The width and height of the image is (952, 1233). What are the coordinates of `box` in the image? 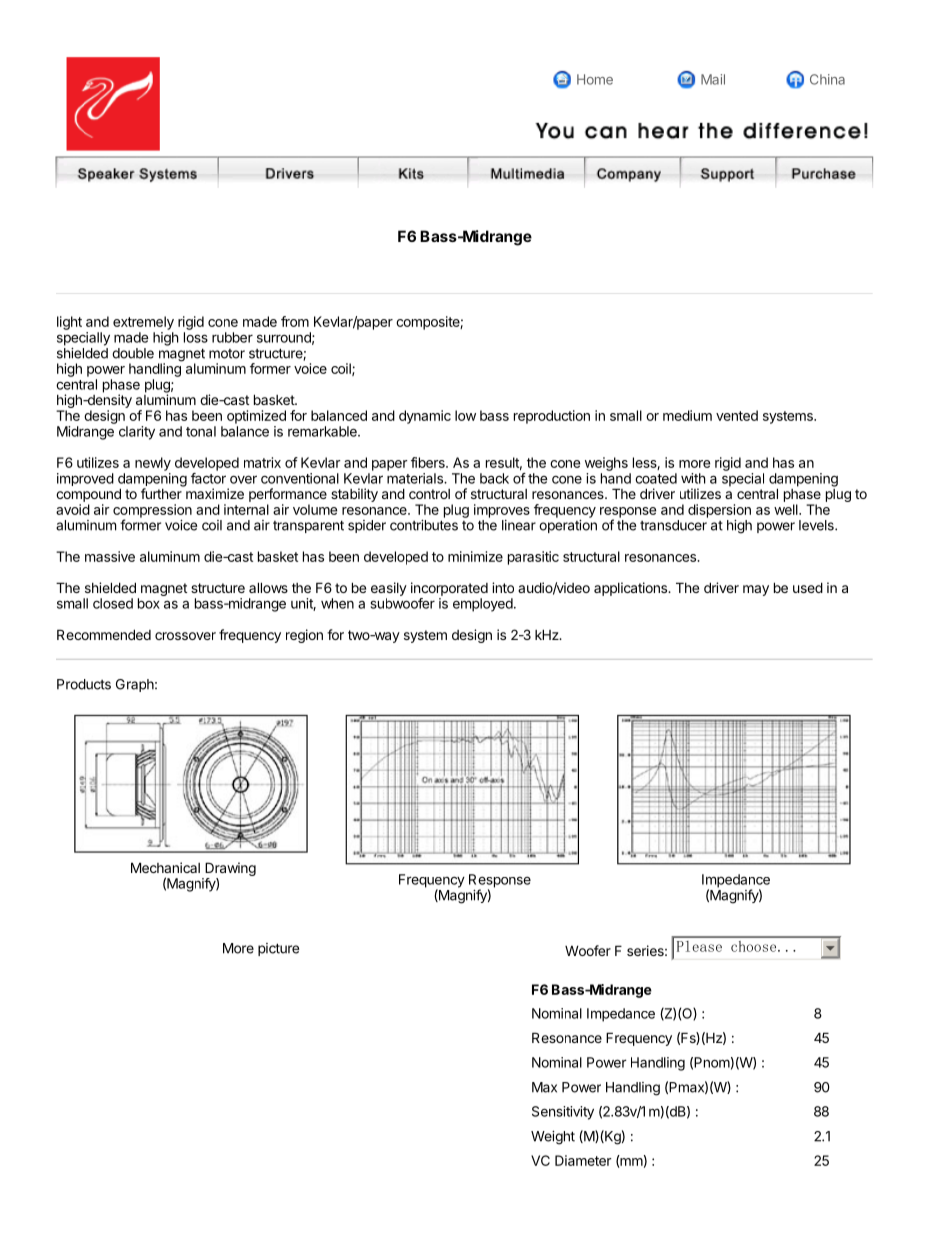 It's located at (149, 603).
